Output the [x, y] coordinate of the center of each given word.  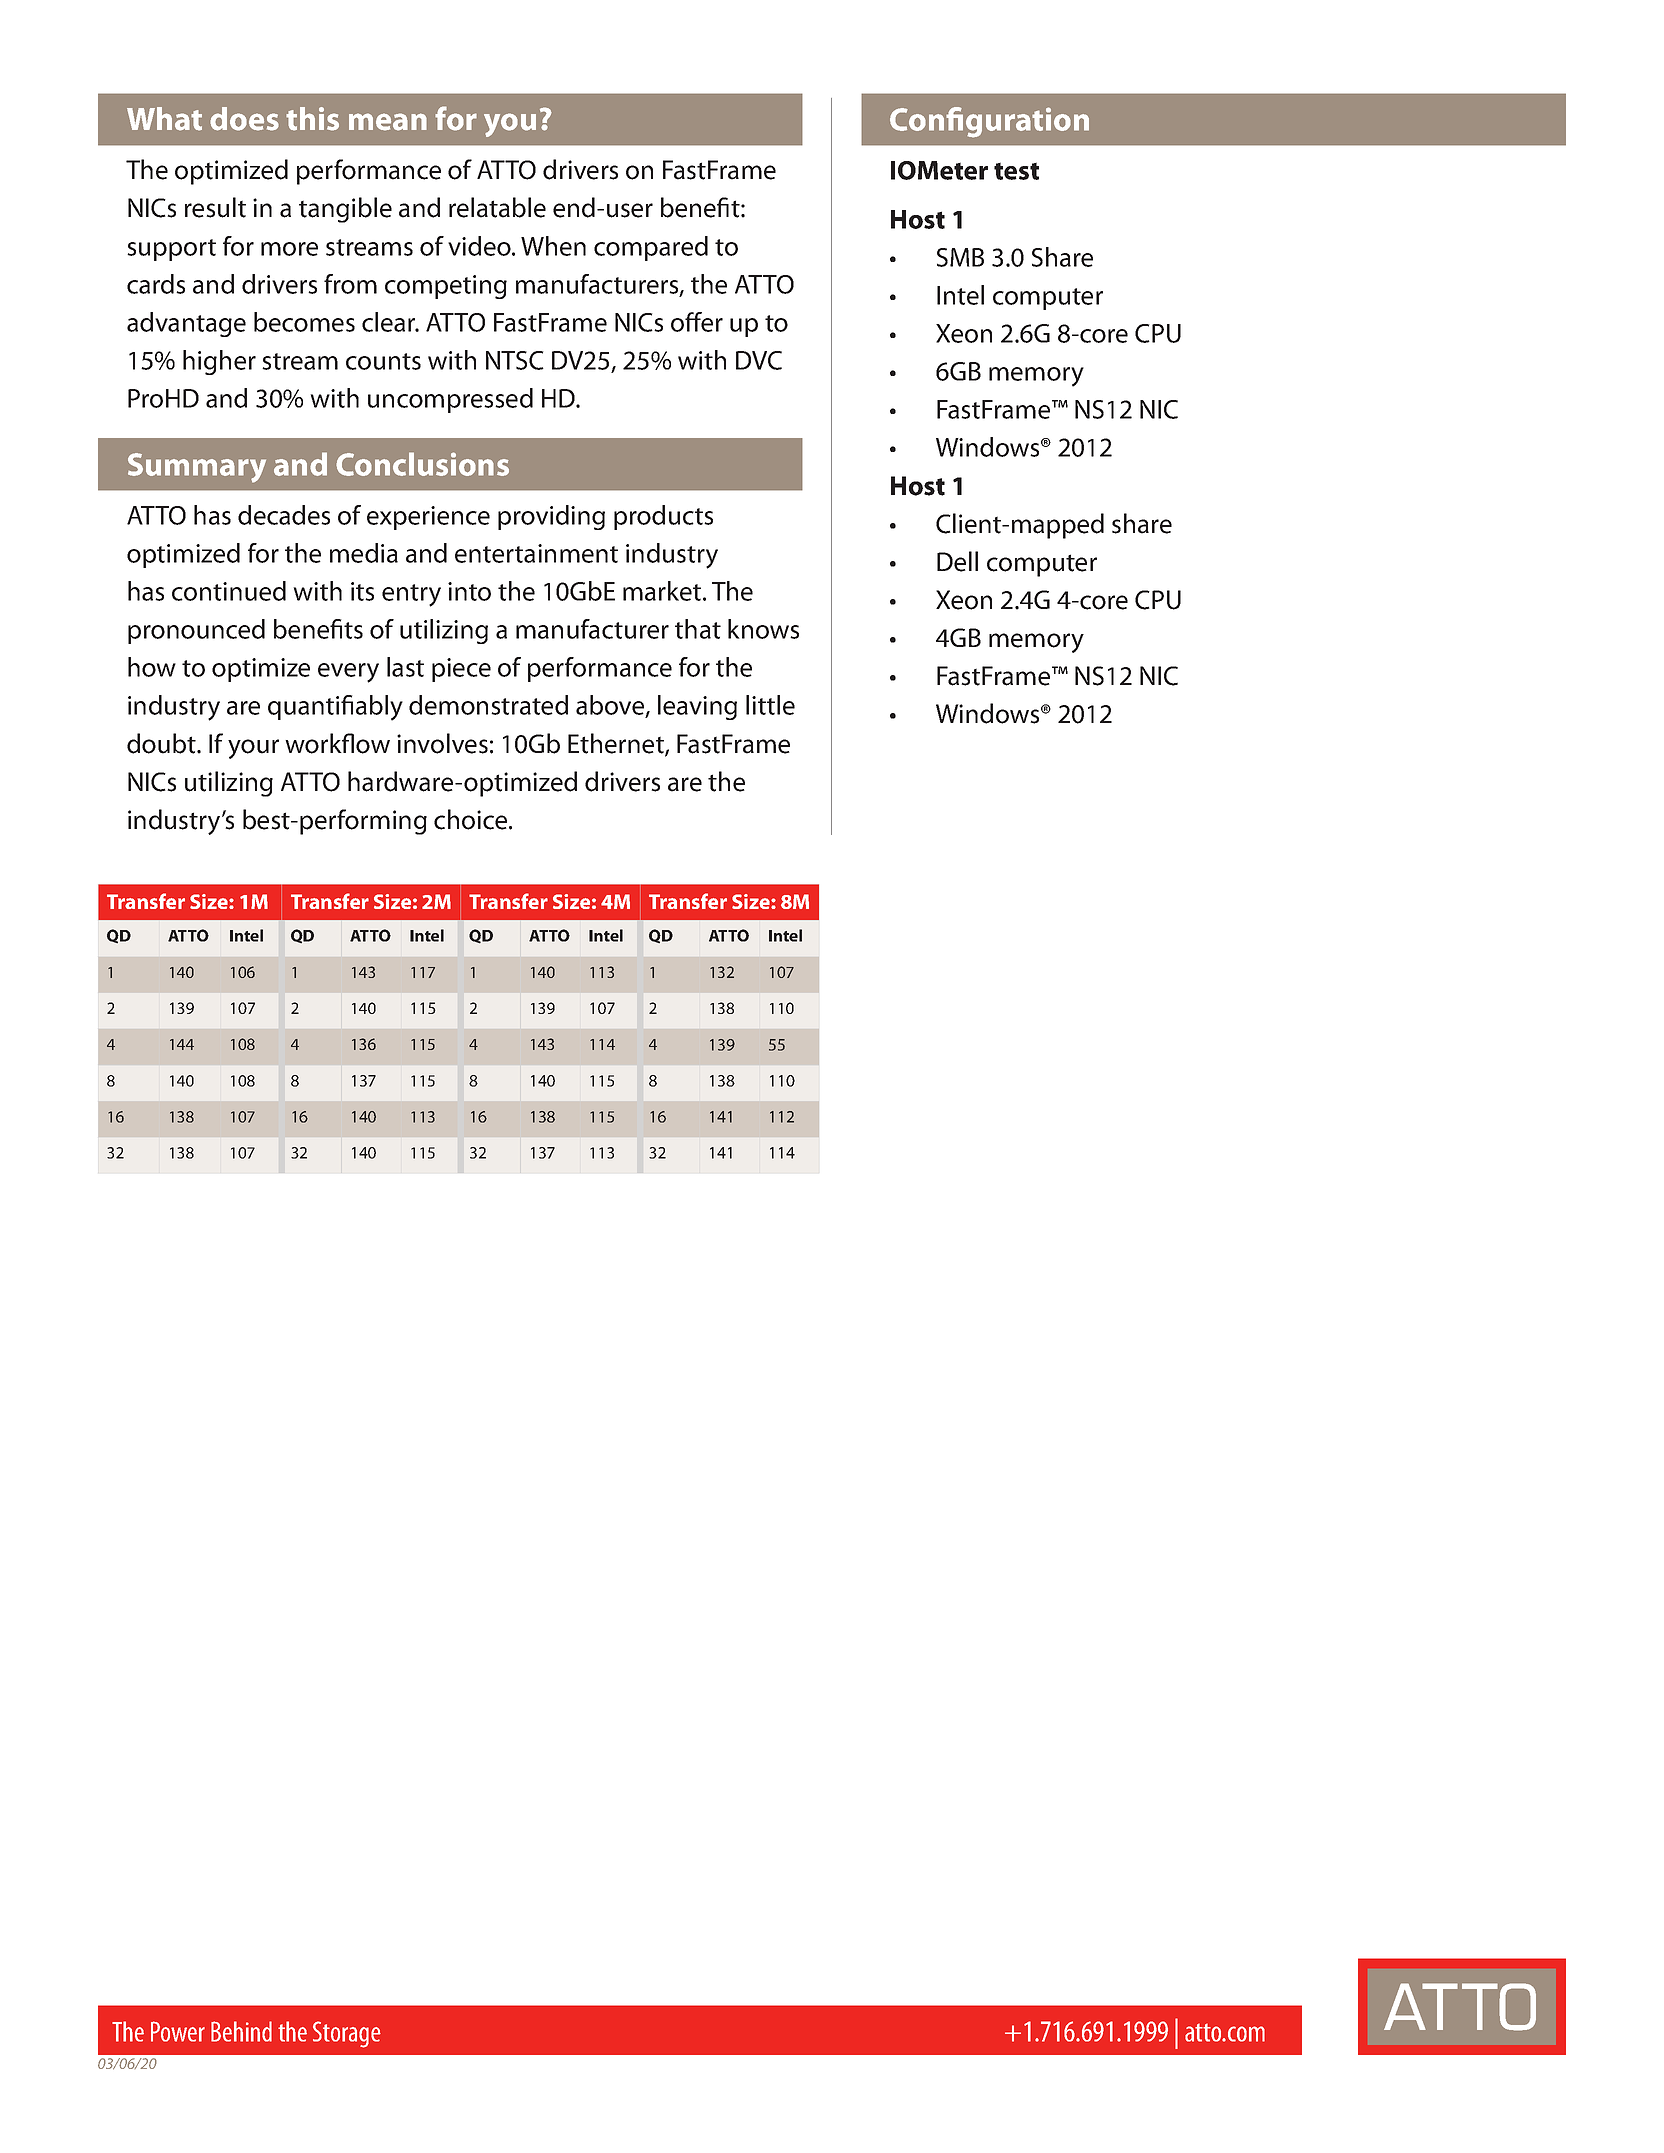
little [770, 705]
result [215, 207]
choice [472, 819]
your [253, 749]
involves [442, 743]
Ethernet [617, 744]
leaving [697, 707]
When [553, 246]
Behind [241, 2031]
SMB [960, 257]
